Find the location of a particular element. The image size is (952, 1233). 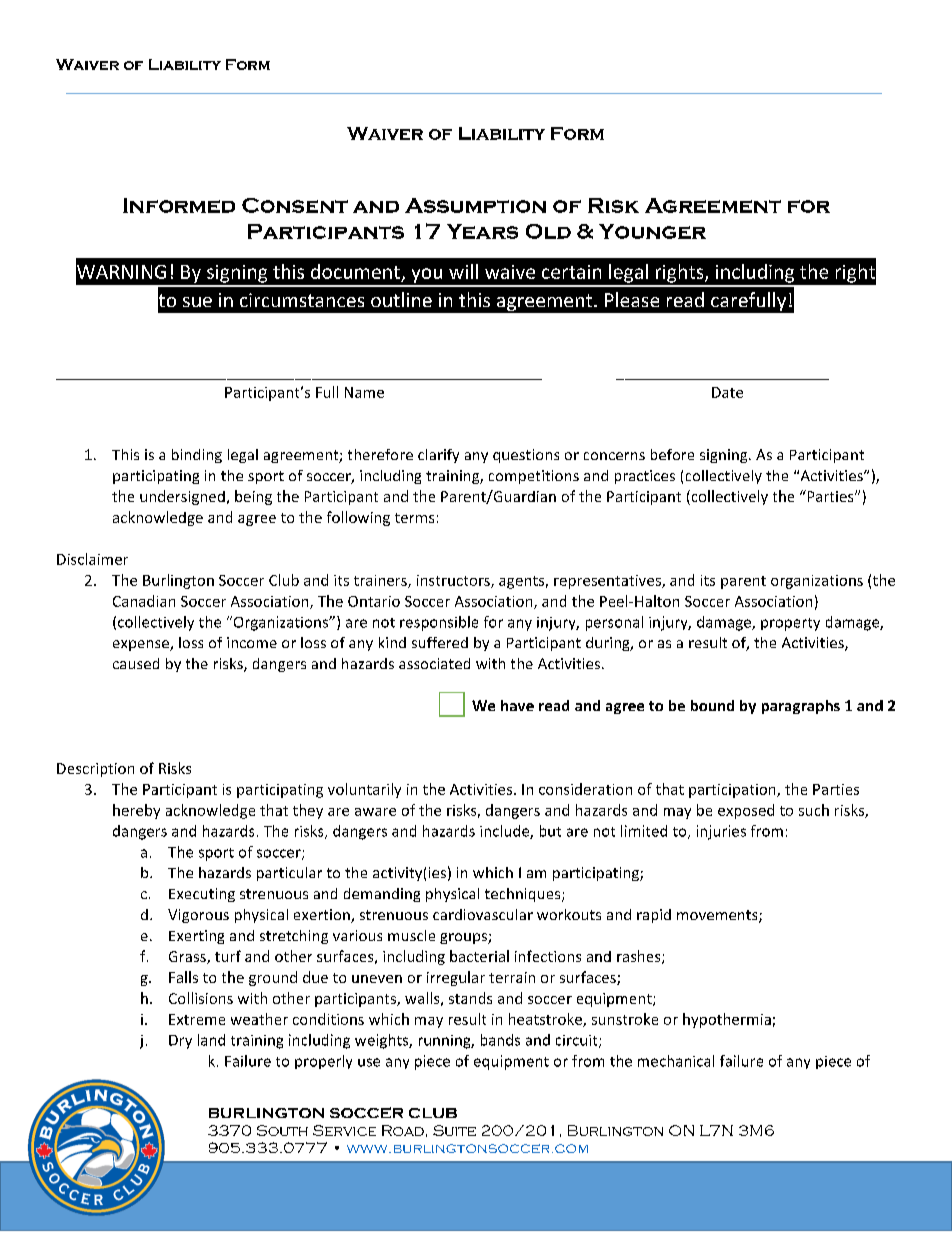

Dry is located at coordinates (180, 1042).
